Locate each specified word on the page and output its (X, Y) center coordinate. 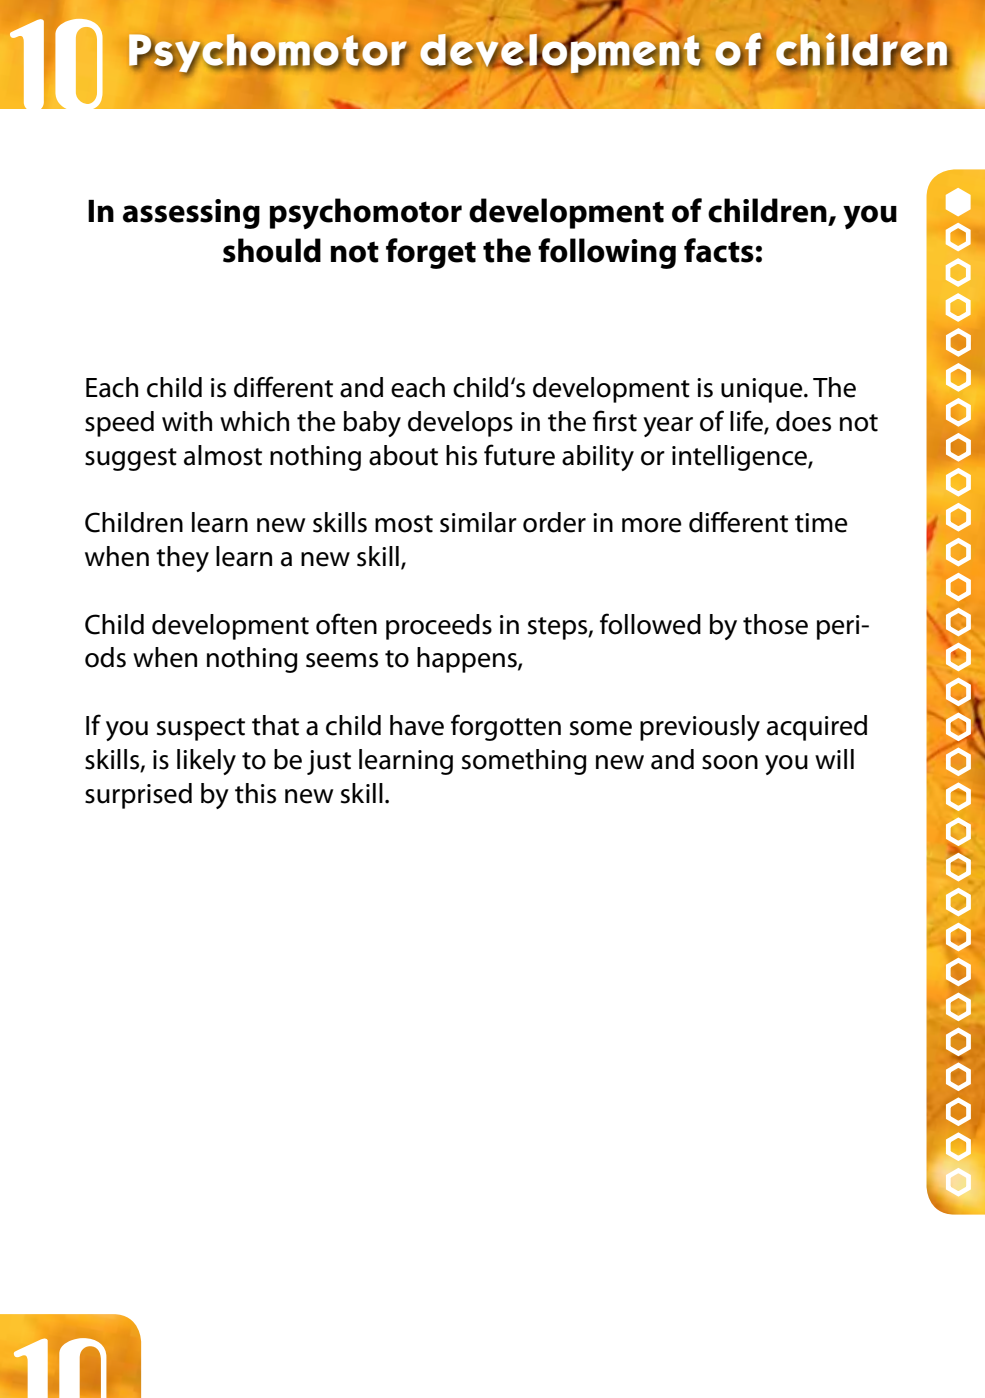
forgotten (506, 727)
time (821, 523)
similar (478, 522)
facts (719, 250)
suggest (131, 459)
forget (431, 253)
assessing (191, 214)
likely (206, 762)
